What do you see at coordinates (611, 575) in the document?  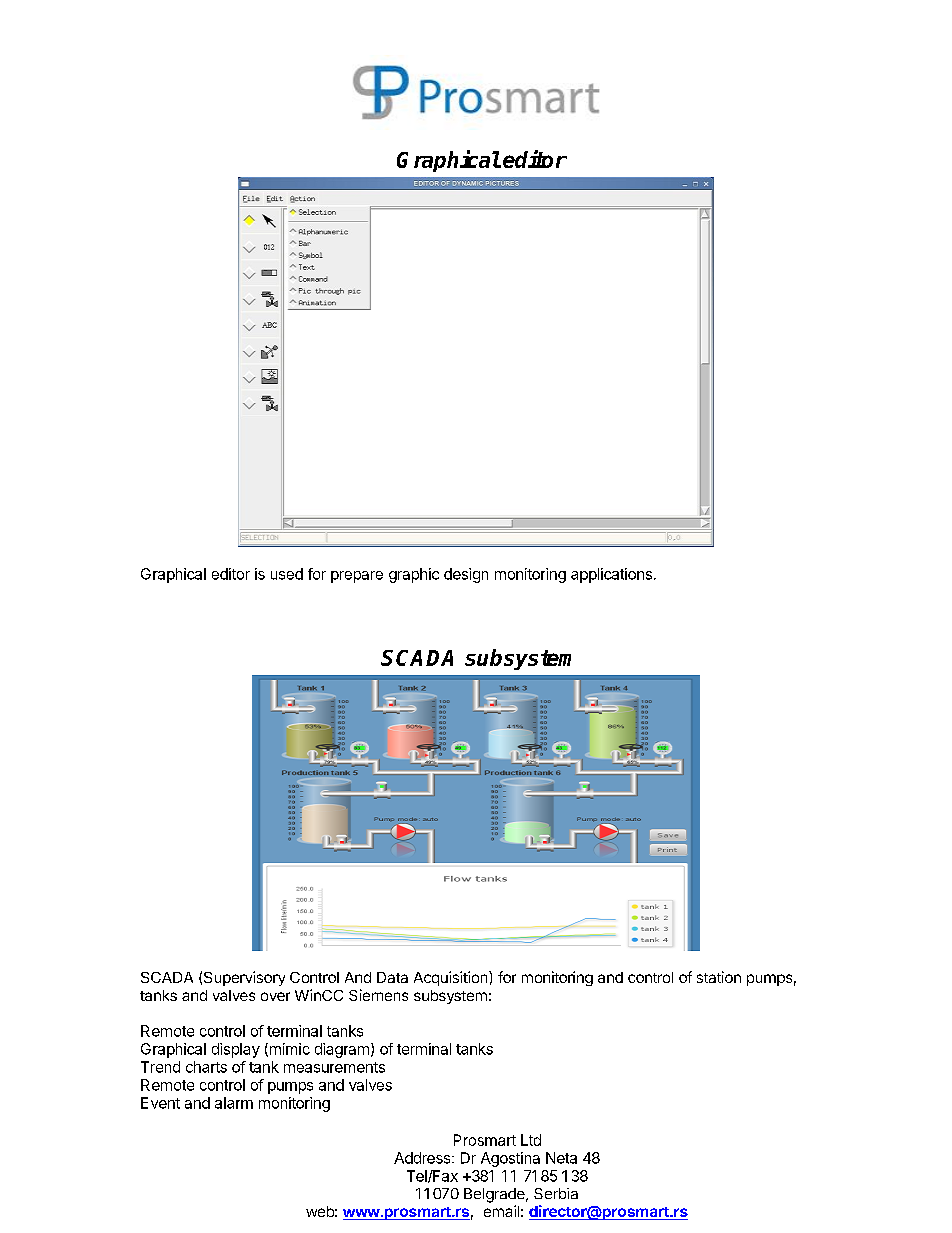 I see `applications` at bounding box center [611, 575].
